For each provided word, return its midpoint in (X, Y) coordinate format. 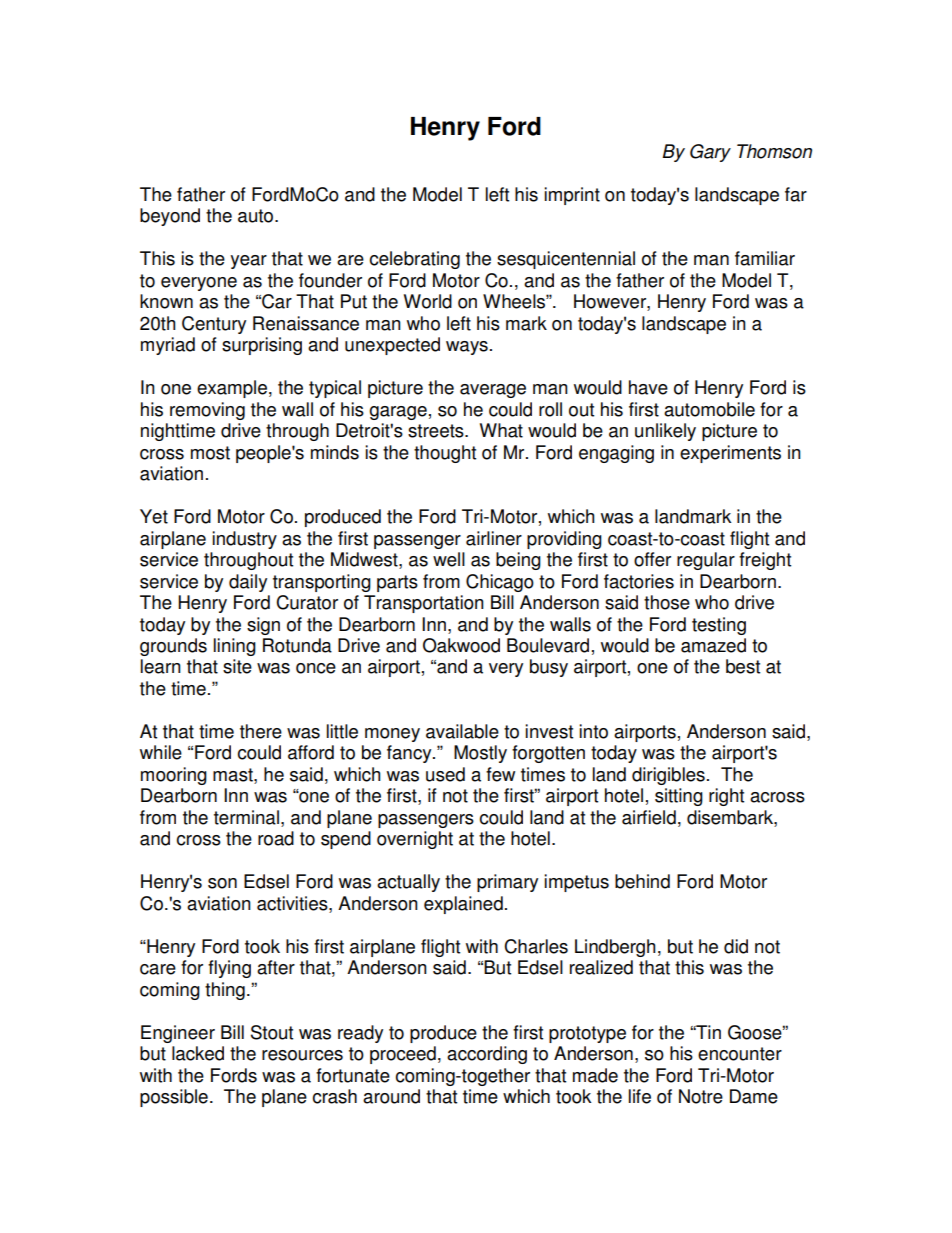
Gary (710, 153)
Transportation (424, 604)
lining (235, 647)
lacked (198, 1053)
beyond (170, 217)
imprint (572, 196)
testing (719, 626)
